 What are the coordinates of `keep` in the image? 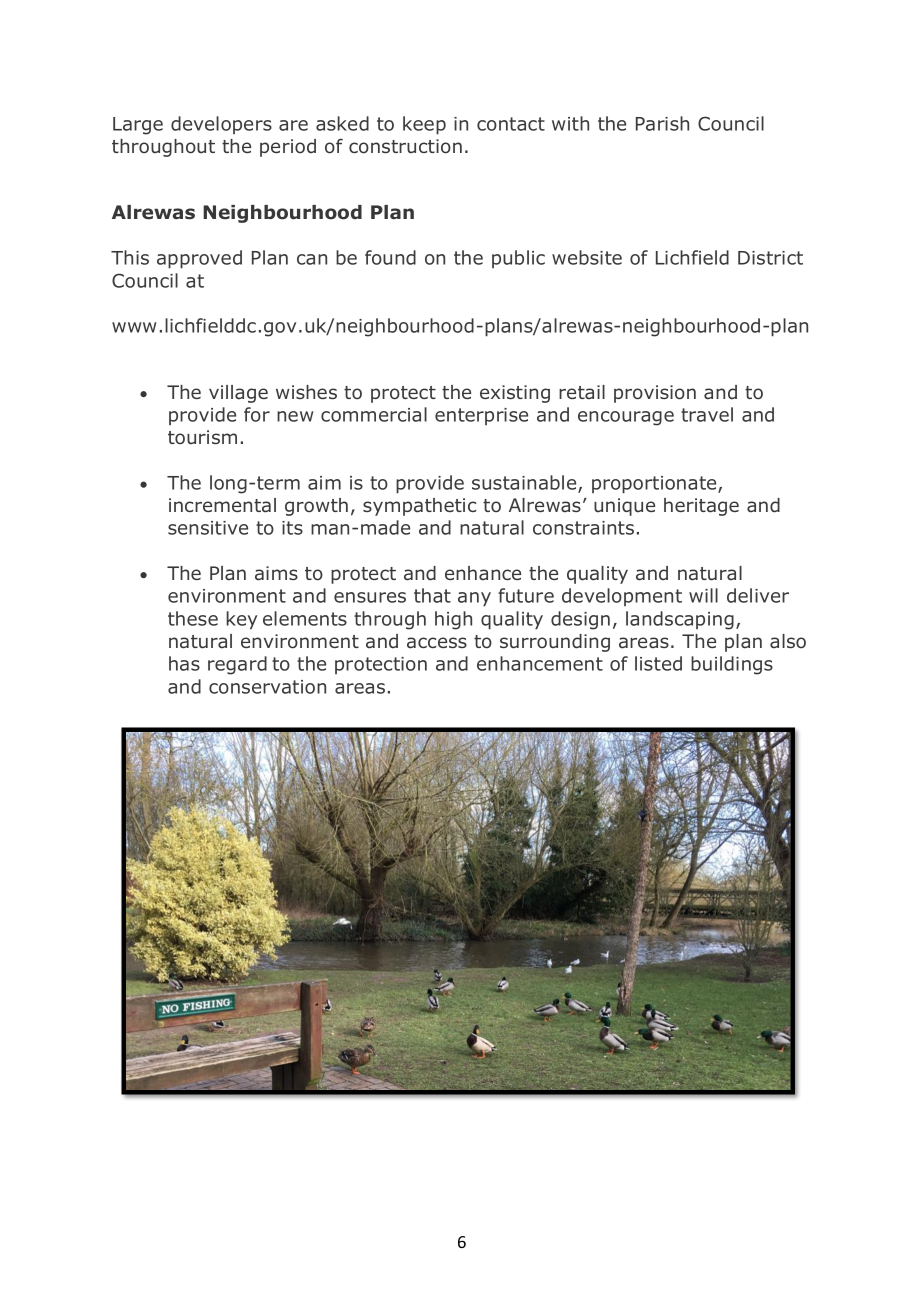 It's located at (424, 125).
